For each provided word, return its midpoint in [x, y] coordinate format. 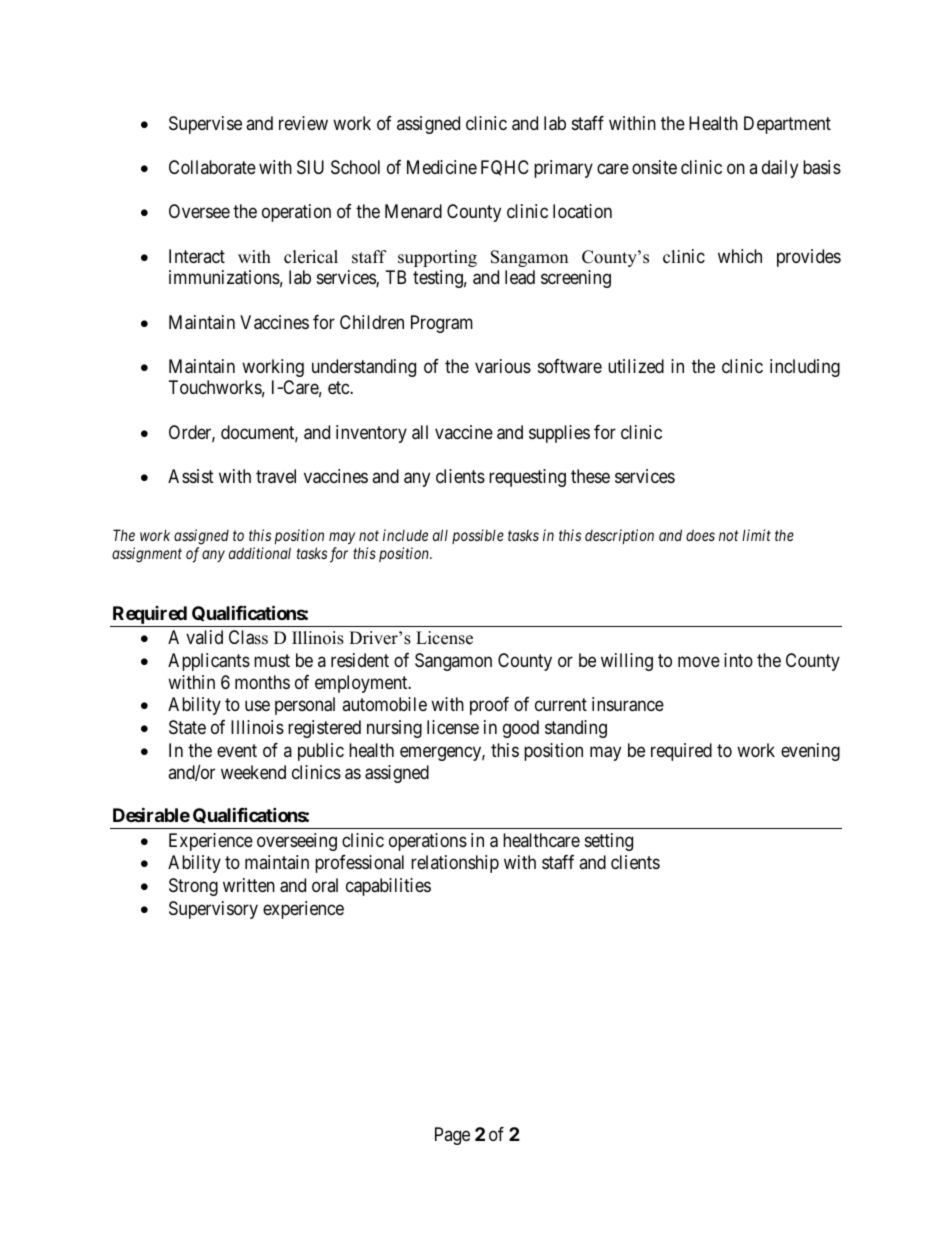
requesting [527, 478]
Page [452, 1136]
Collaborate [212, 167]
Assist [191, 476]
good [521, 729]
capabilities [388, 887]
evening [810, 752]
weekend [253, 772]
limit [756, 535]
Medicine [442, 167]
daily [780, 169]
